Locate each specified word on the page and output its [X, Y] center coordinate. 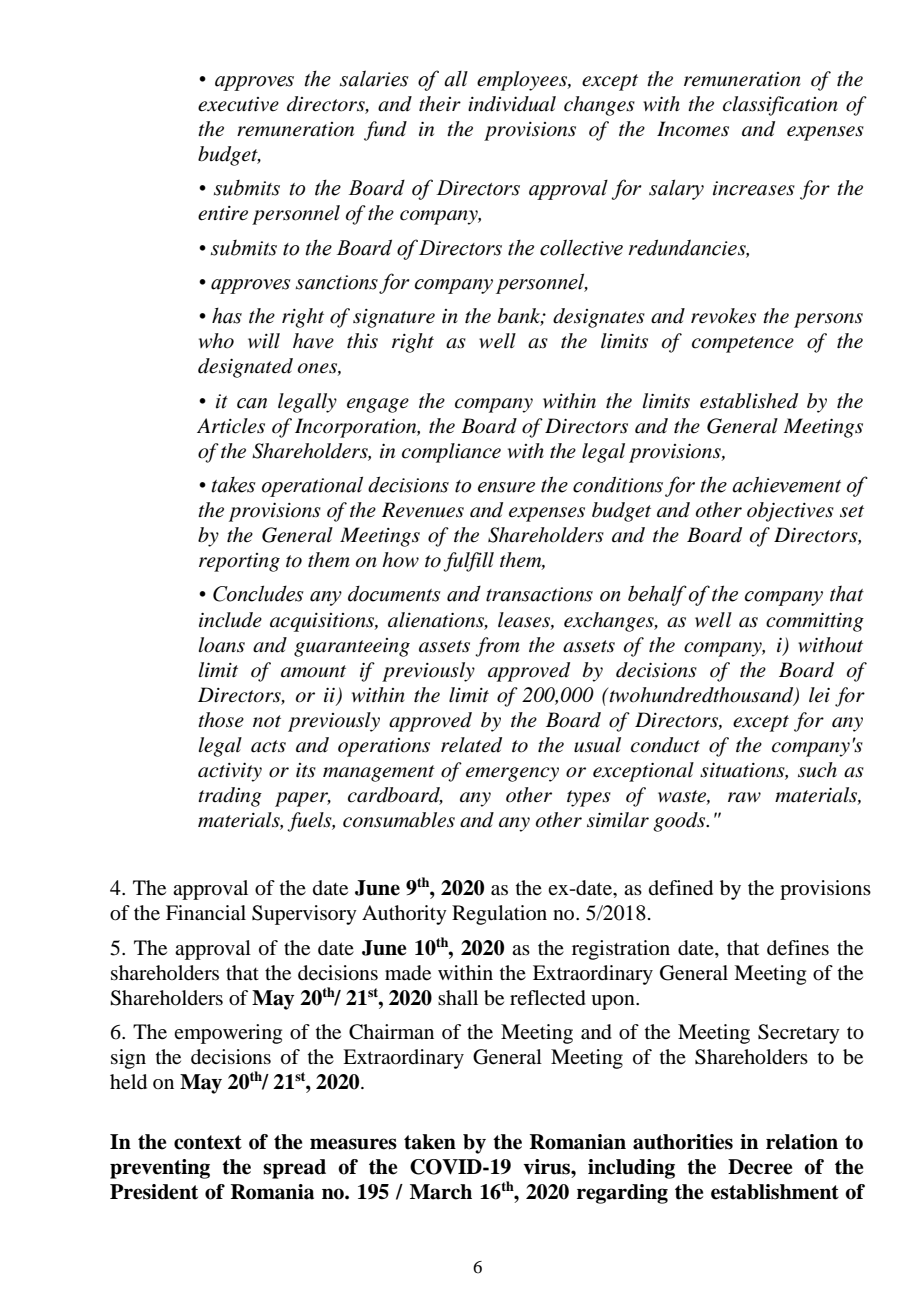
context [208, 1142]
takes [234, 485]
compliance [451, 453]
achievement [786, 484]
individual [512, 104]
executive [238, 104]
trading [230, 797]
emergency [512, 774]
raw [744, 797]
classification [780, 106]
